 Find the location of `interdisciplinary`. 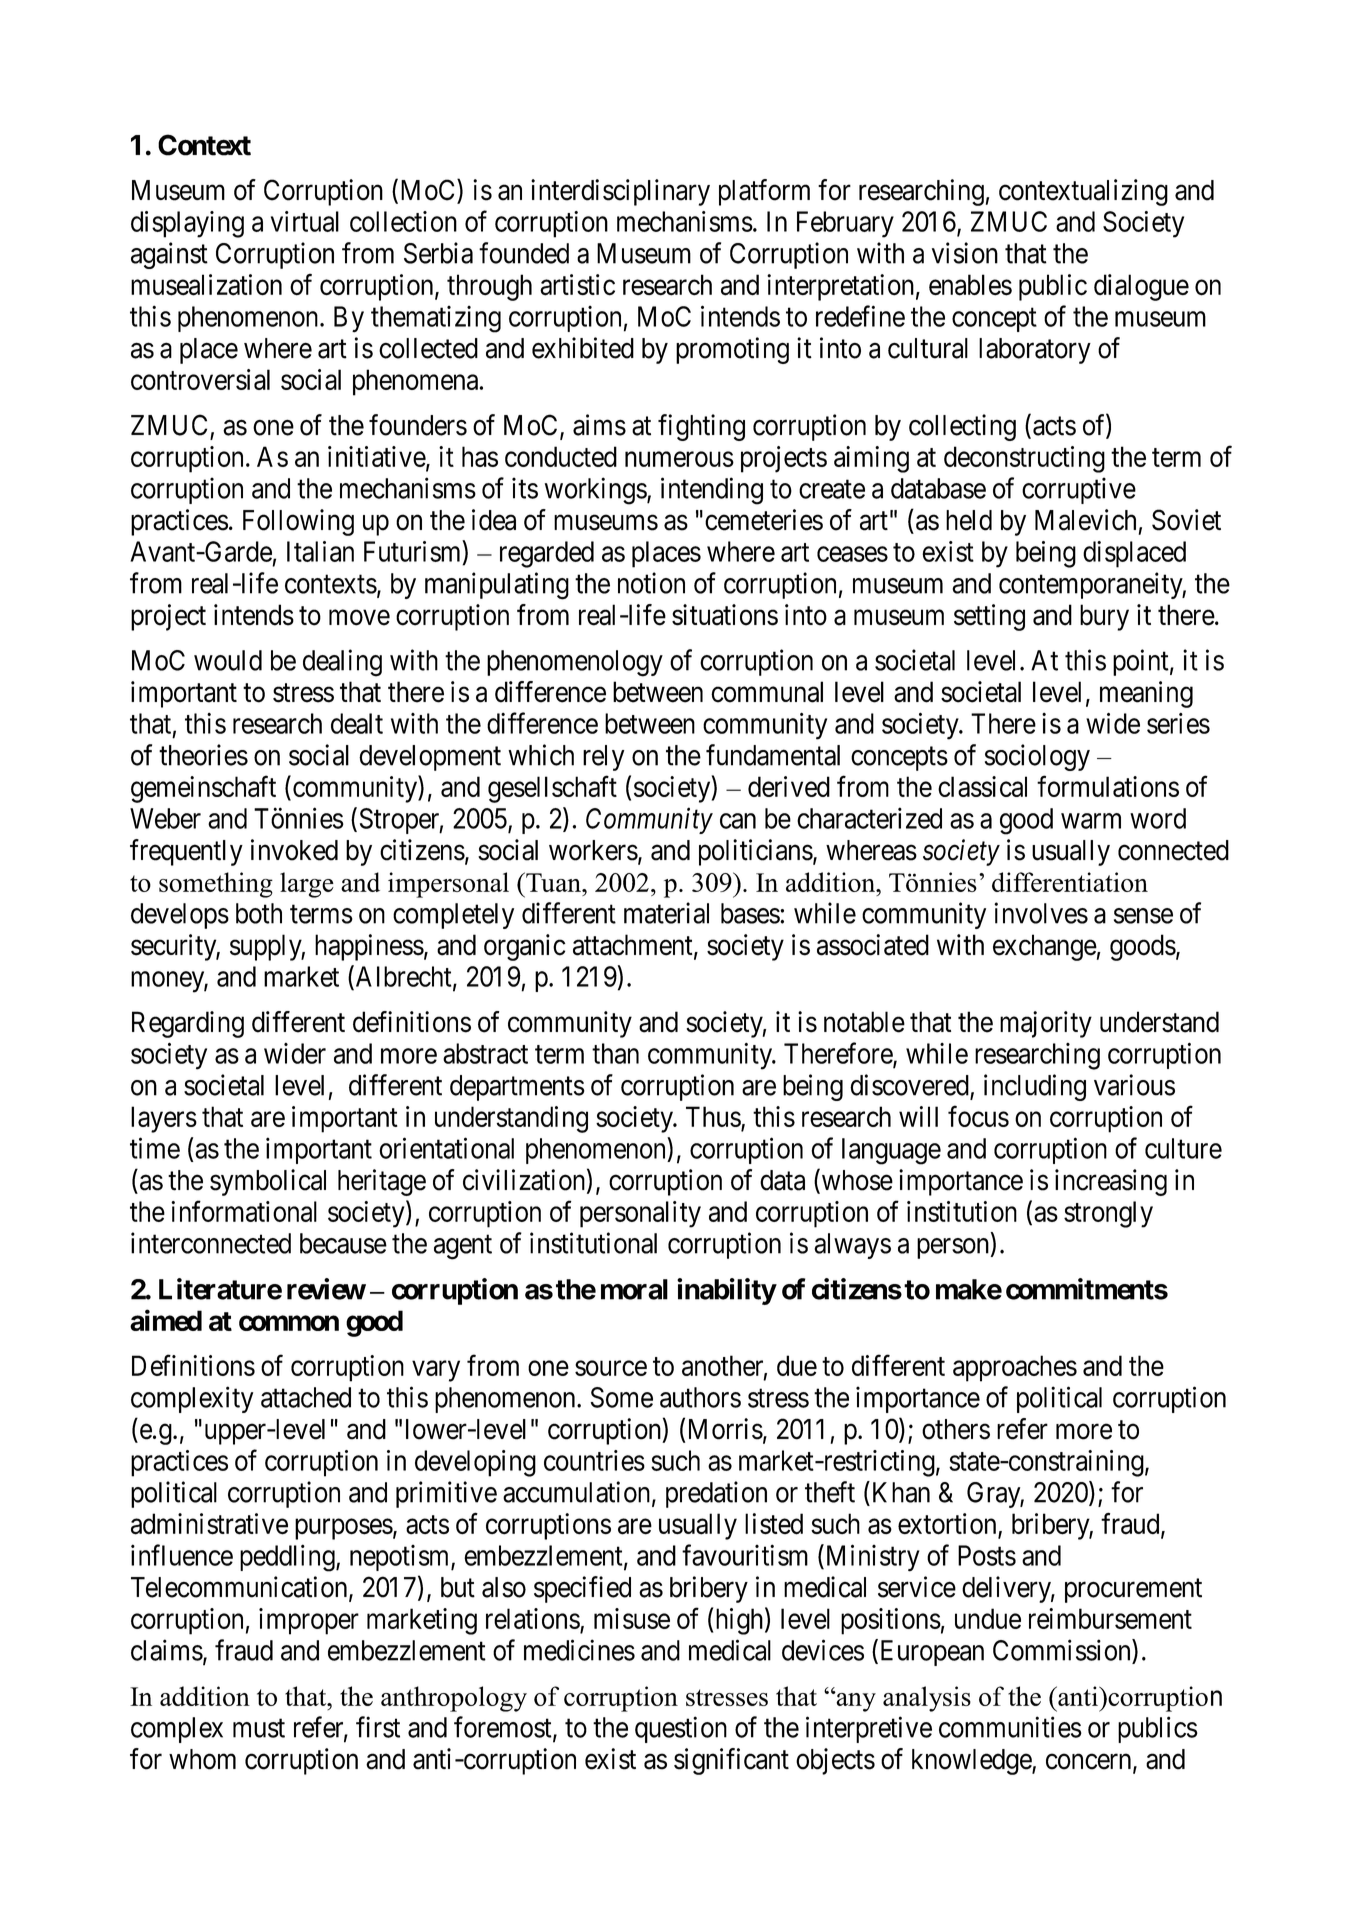

interdisciplinary is located at coordinates (620, 192).
